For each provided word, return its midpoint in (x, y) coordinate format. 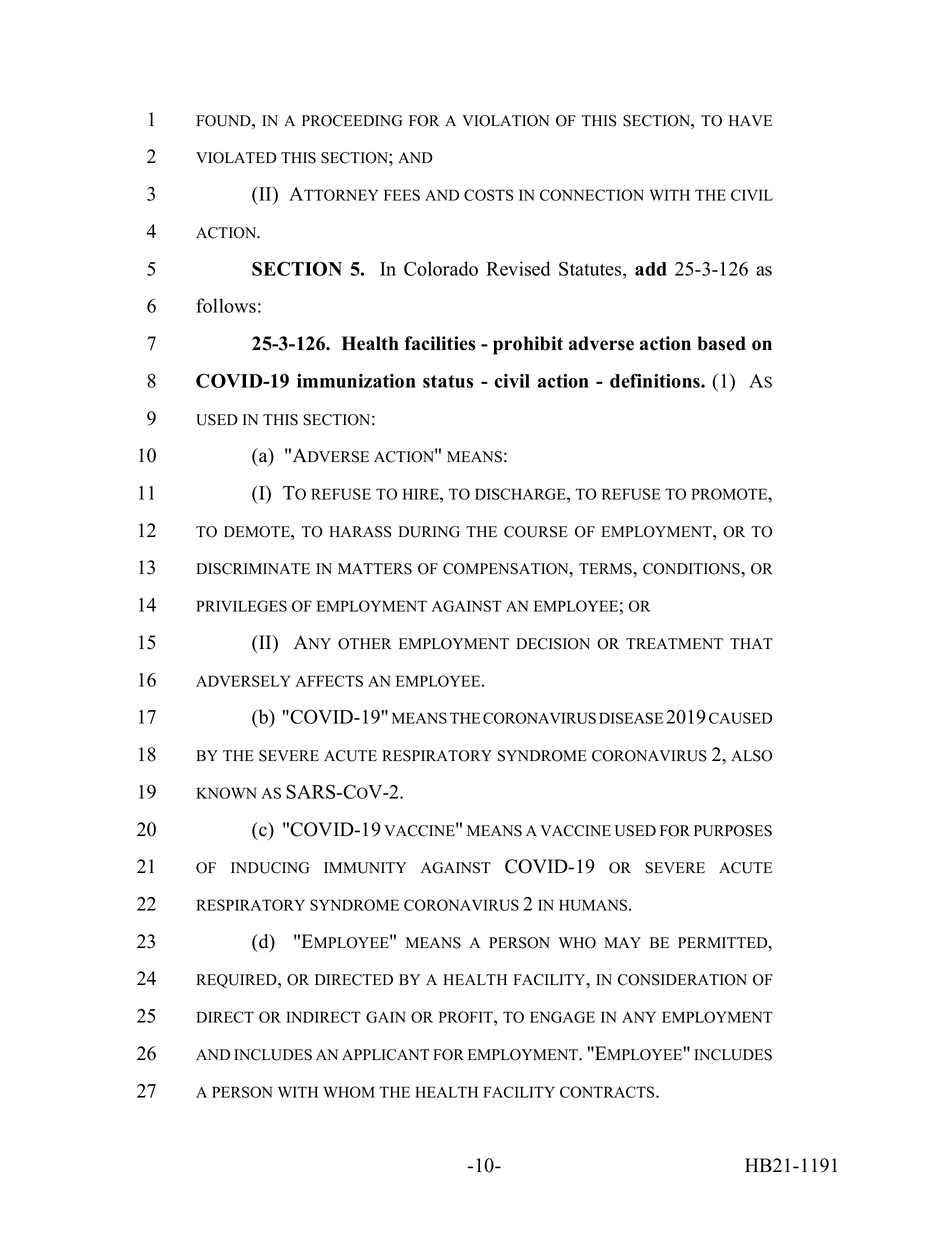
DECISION (553, 644)
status (448, 381)
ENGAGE (562, 1017)
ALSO (751, 756)
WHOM (349, 1092)
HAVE (750, 120)
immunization (356, 381)
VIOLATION (505, 121)
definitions (656, 380)
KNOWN (226, 793)
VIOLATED (236, 158)
